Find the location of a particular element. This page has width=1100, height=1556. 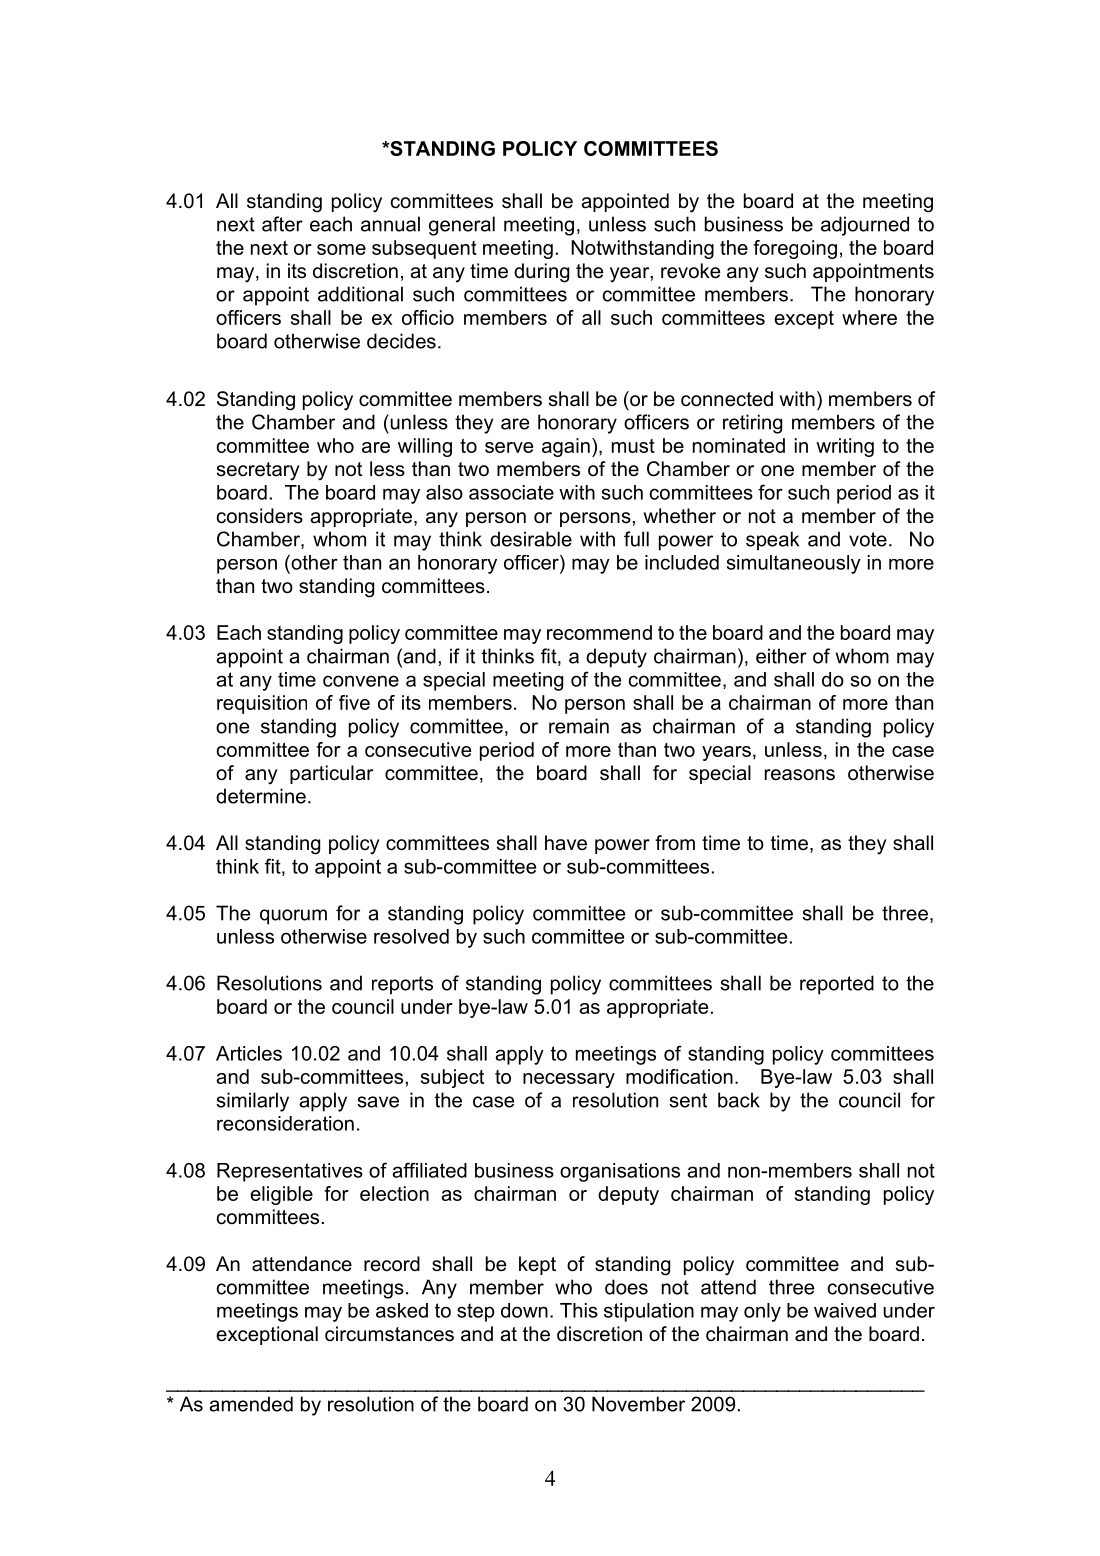

desirable is located at coordinates (531, 539).
